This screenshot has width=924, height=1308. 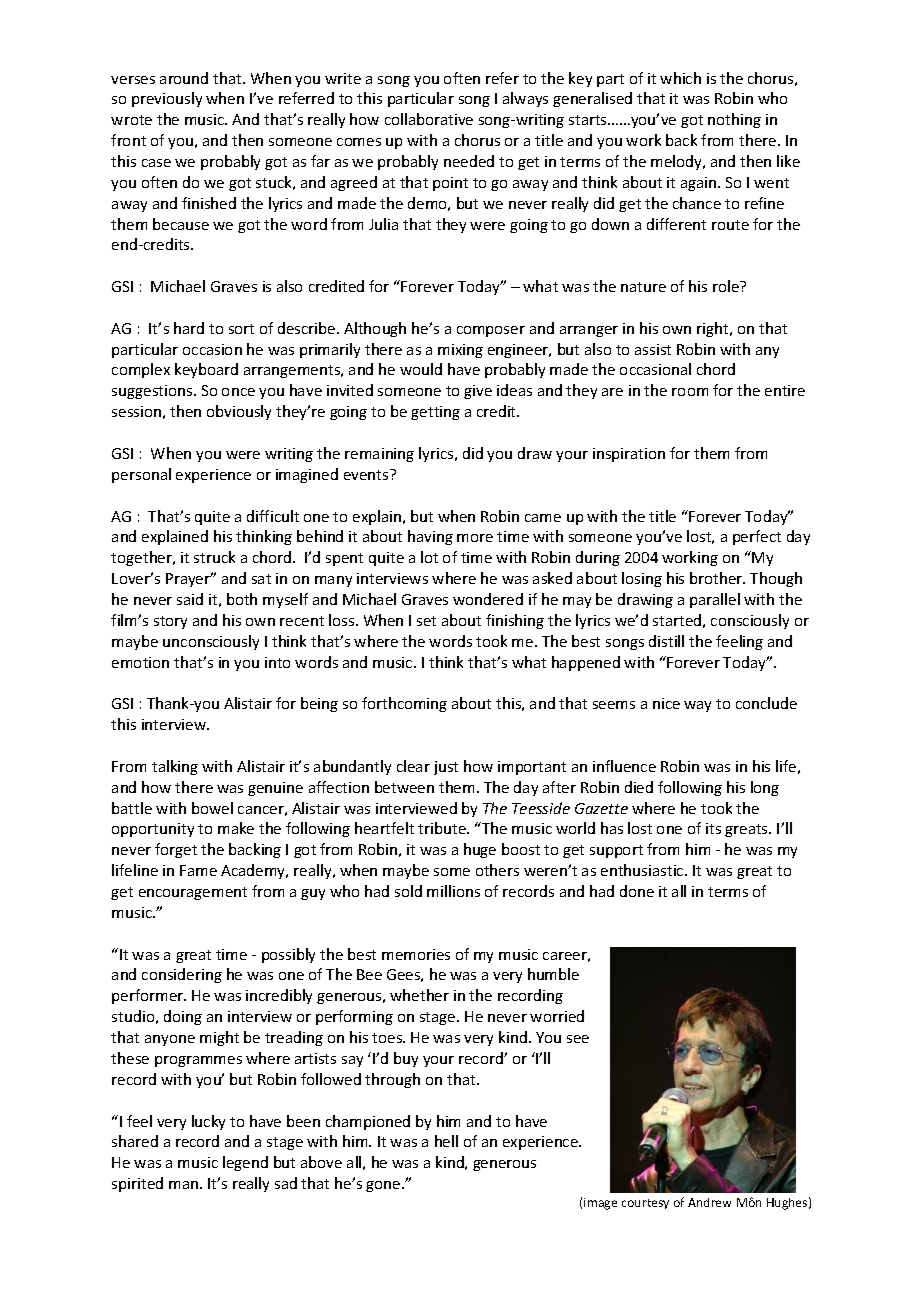 What do you see at coordinates (734, 120) in the screenshot?
I see `nothing` at bounding box center [734, 120].
